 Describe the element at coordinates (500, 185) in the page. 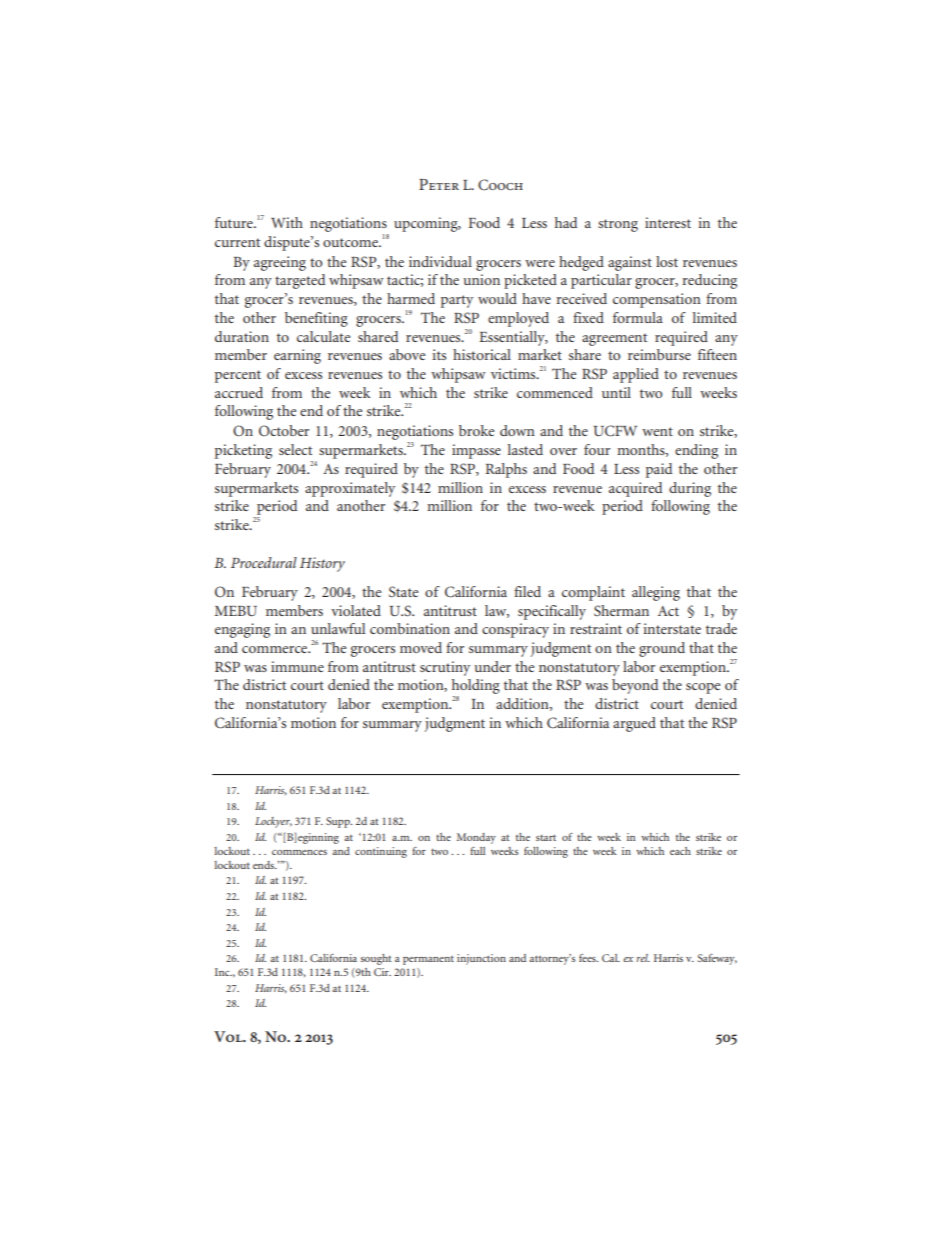

I see `Cooch` at that location.
